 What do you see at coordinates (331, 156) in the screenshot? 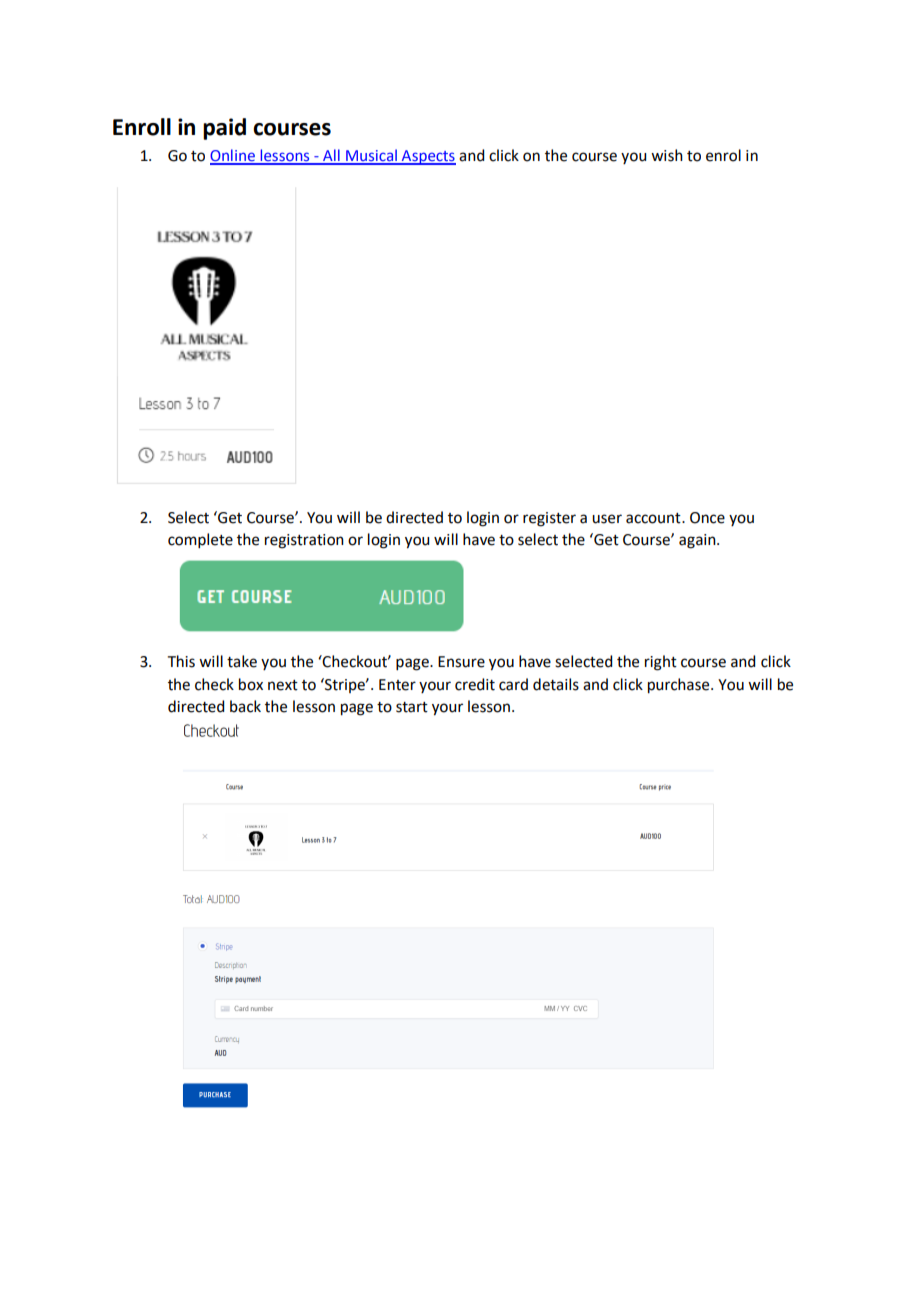
I see `All` at bounding box center [331, 156].
